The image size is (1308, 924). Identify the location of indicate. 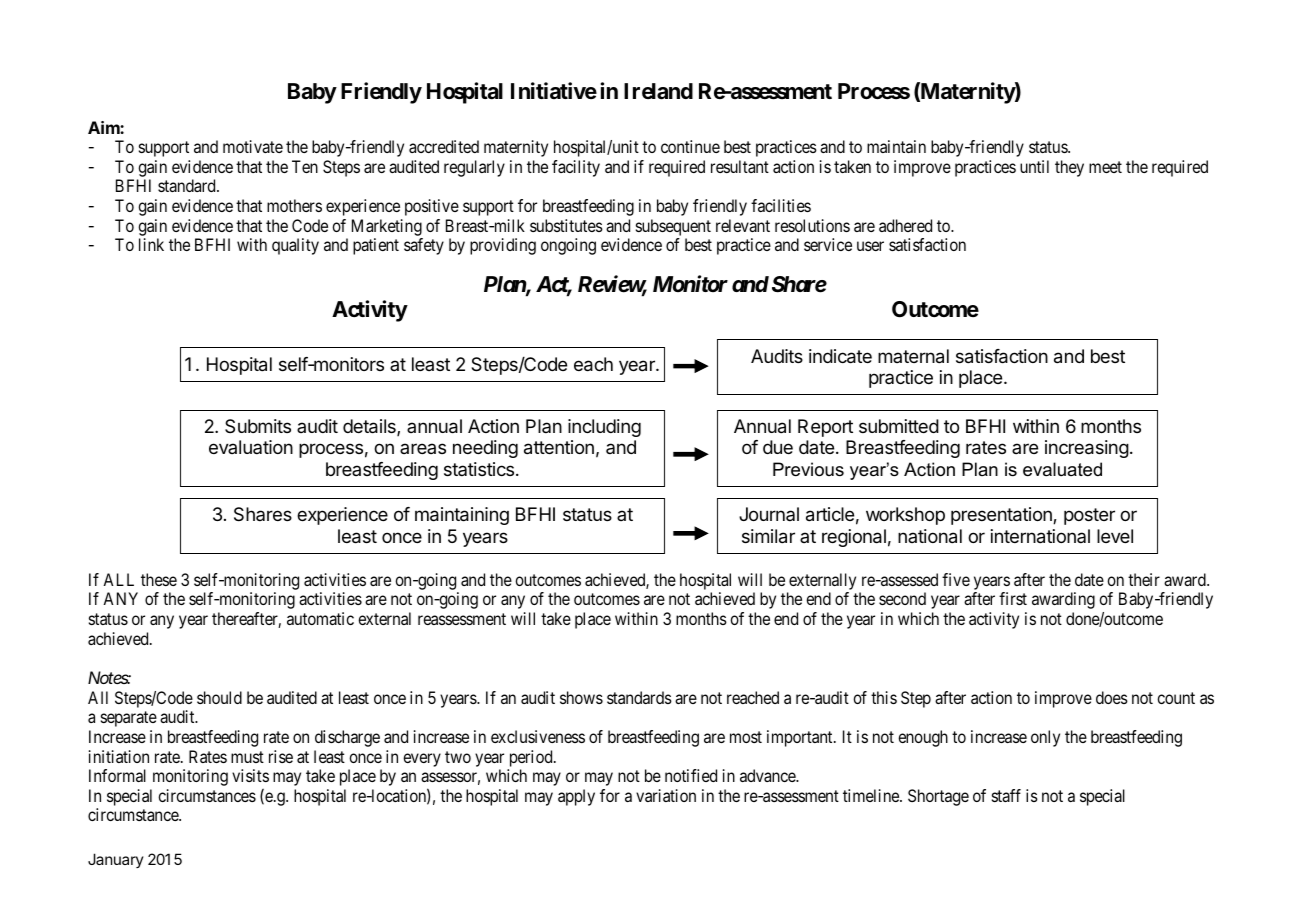
(840, 356).
